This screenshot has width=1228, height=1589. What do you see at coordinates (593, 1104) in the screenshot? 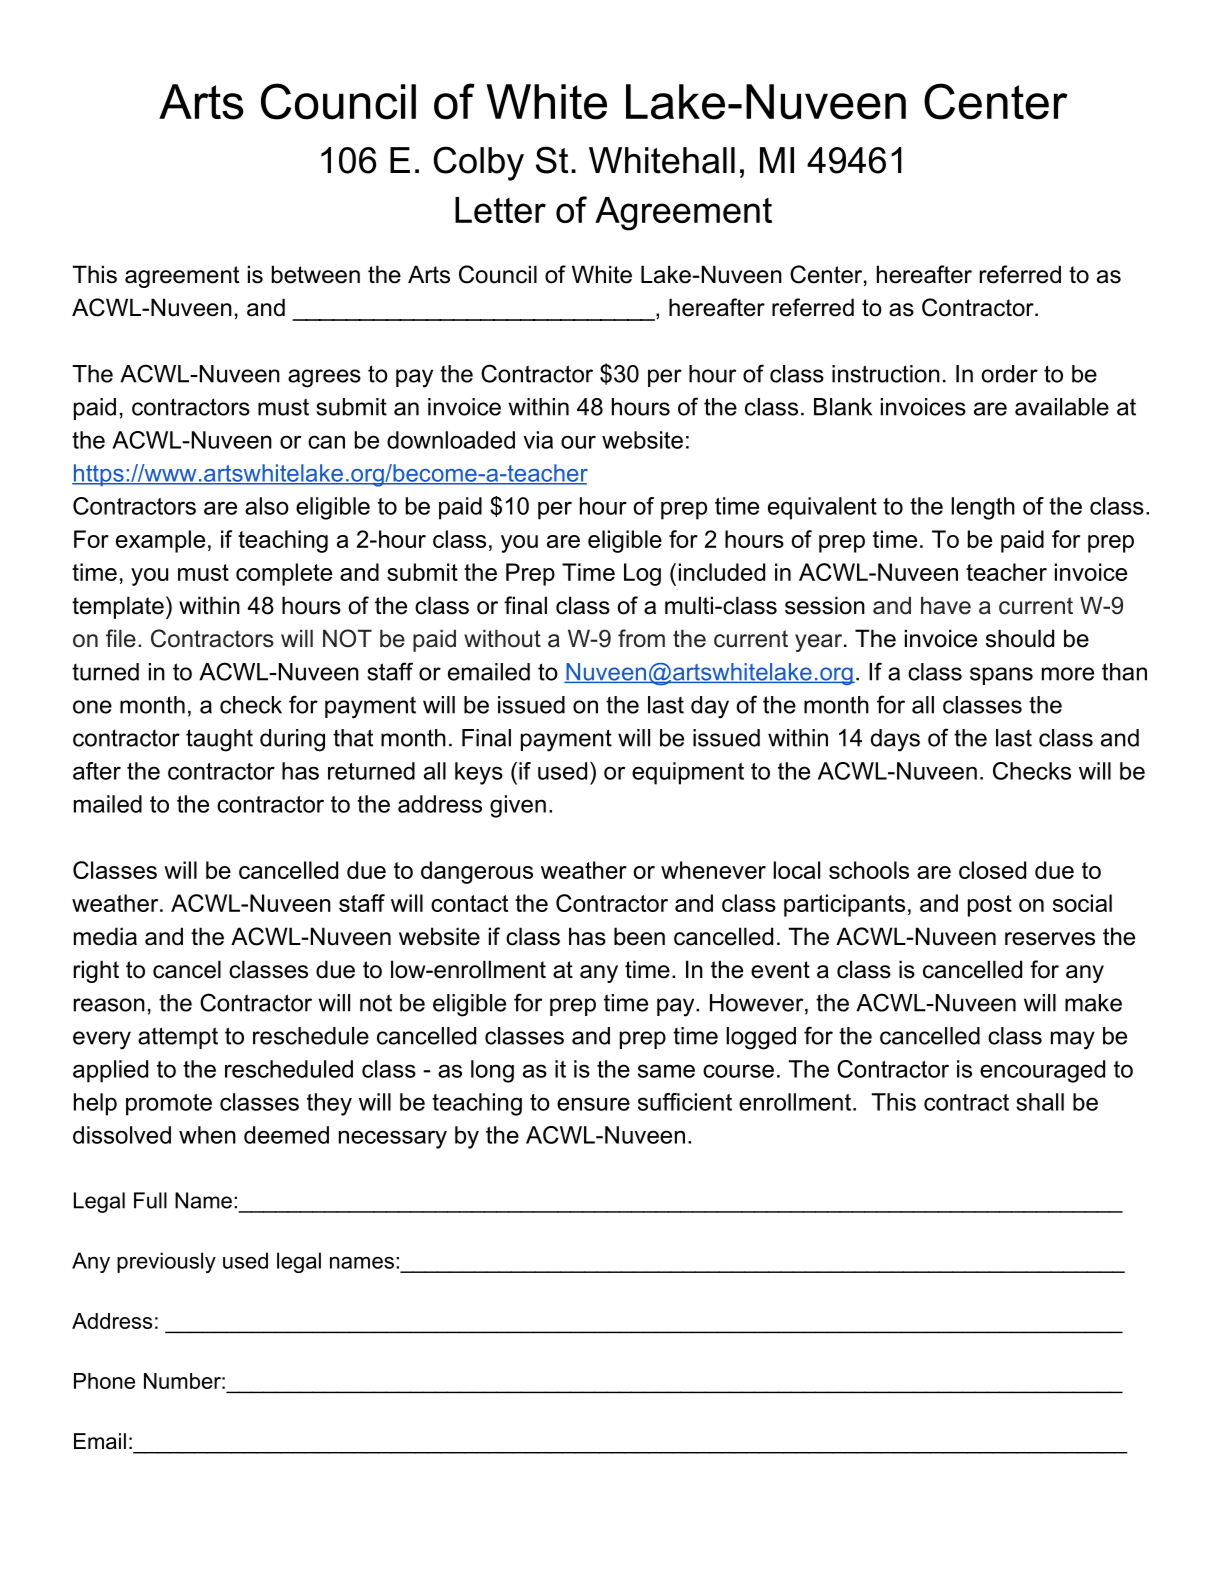
I see `ensure` at bounding box center [593, 1104].
